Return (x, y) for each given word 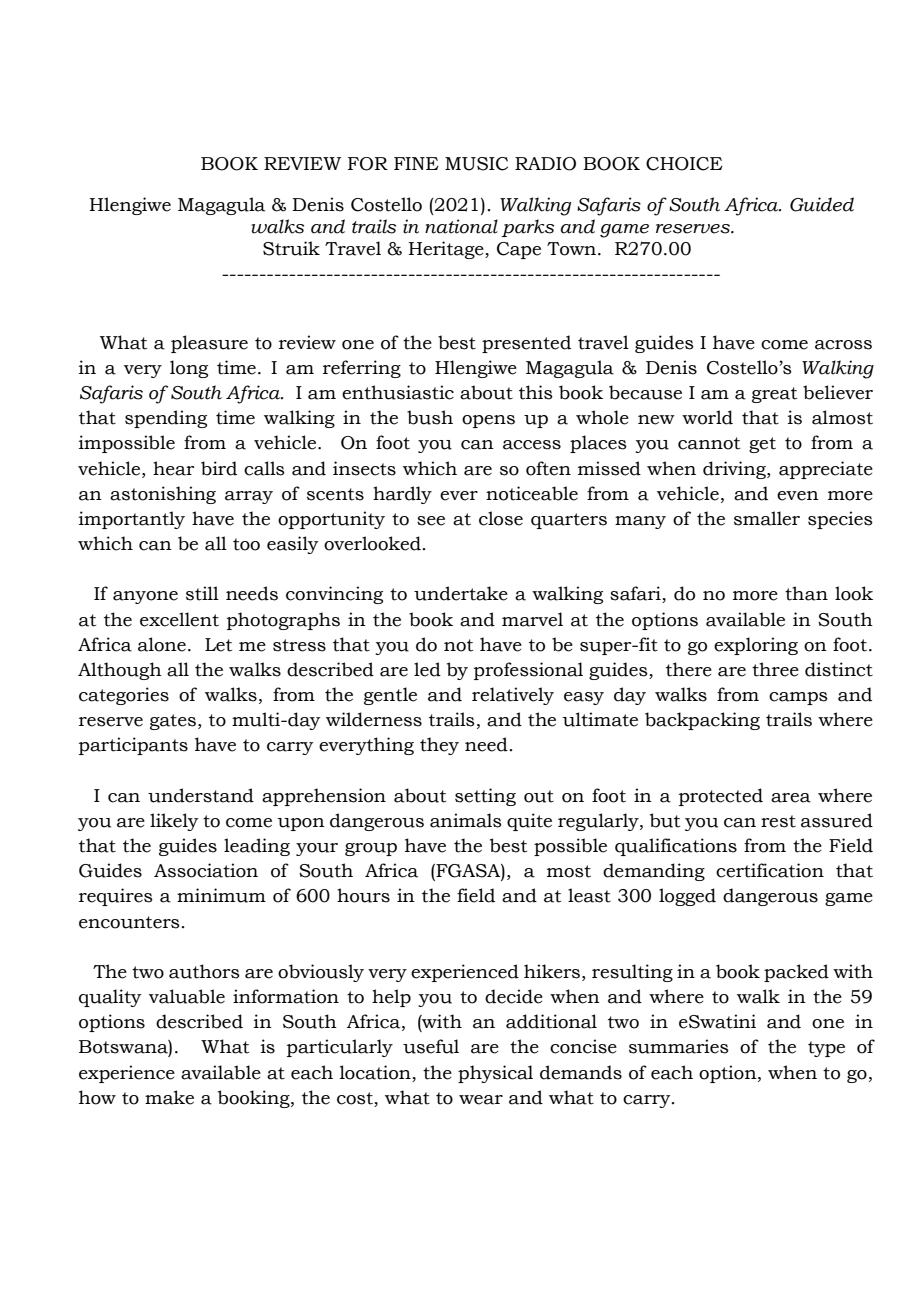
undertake (461, 593)
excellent (179, 619)
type (826, 1049)
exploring (756, 646)
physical (495, 1074)
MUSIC (476, 164)
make (169, 1097)
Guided (822, 204)
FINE (416, 163)
